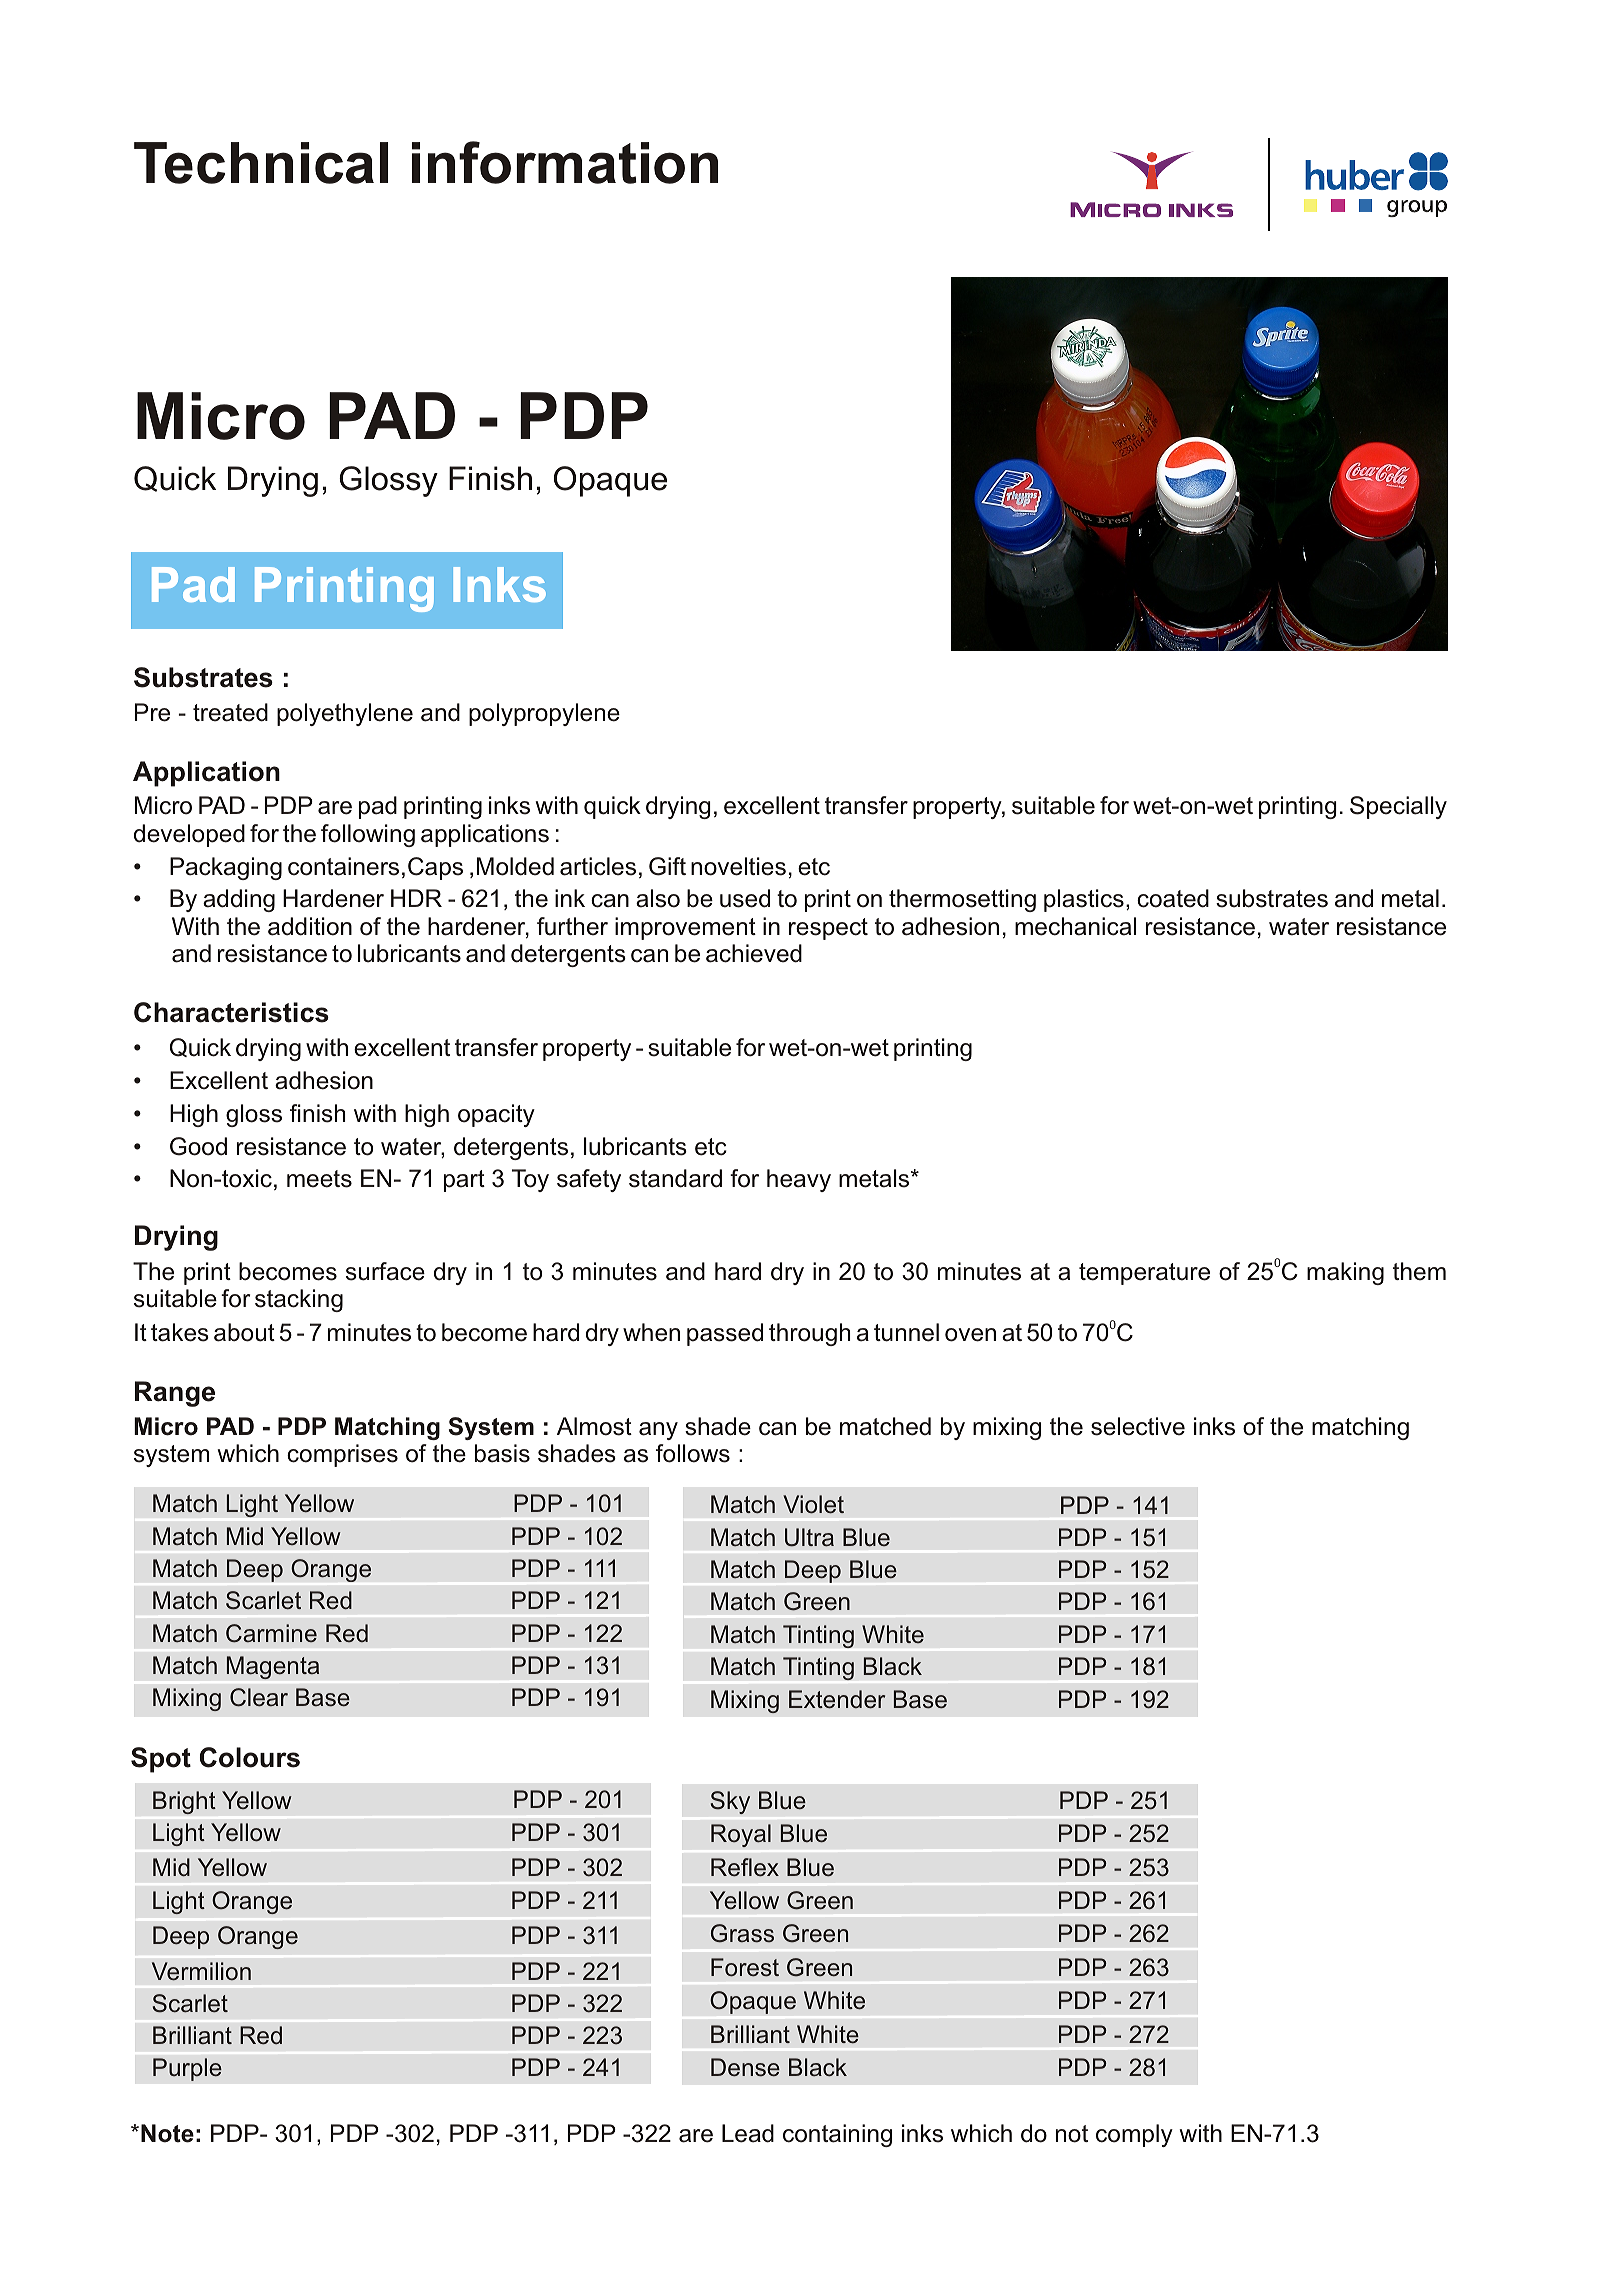  What do you see at coordinates (813, 1504) in the image?
I see `Violet` at bounding box center [813, 1504].
